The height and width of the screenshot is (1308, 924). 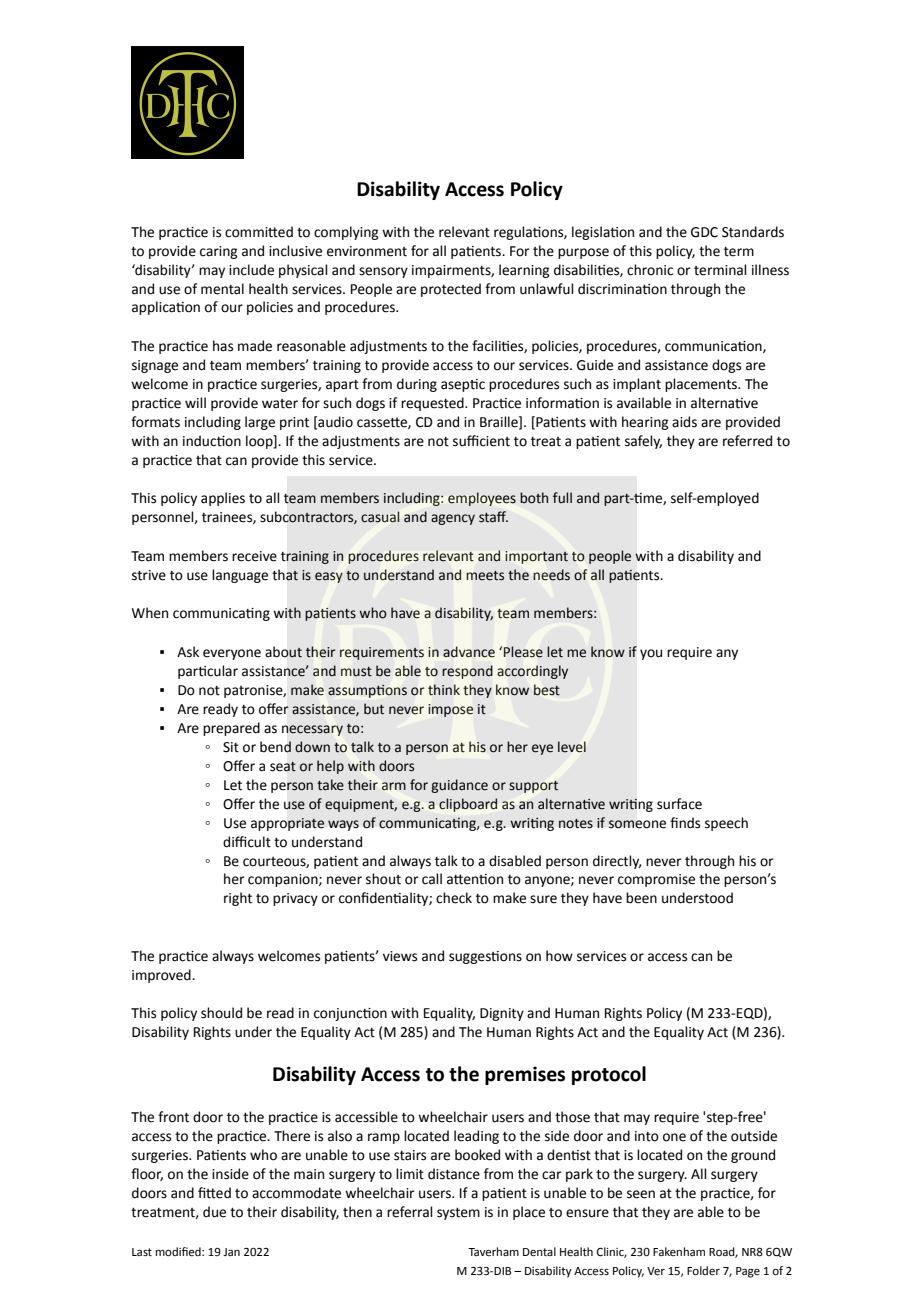 I want to click on surface, so click(x=679, y=804).
